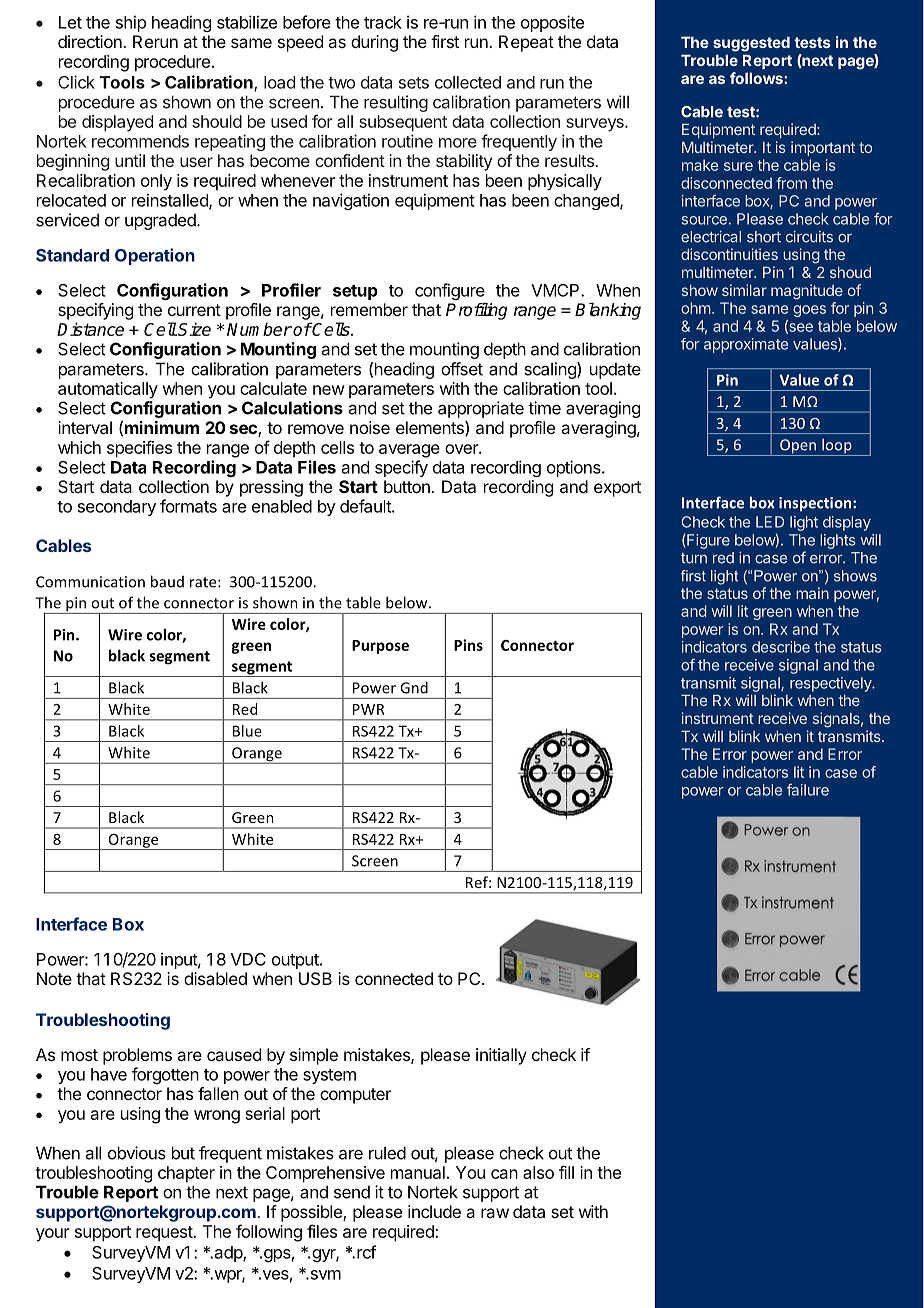  What do you see at coordinates (746, 345) in the document?
I see `approximate` at bounding box center [746, 345].
